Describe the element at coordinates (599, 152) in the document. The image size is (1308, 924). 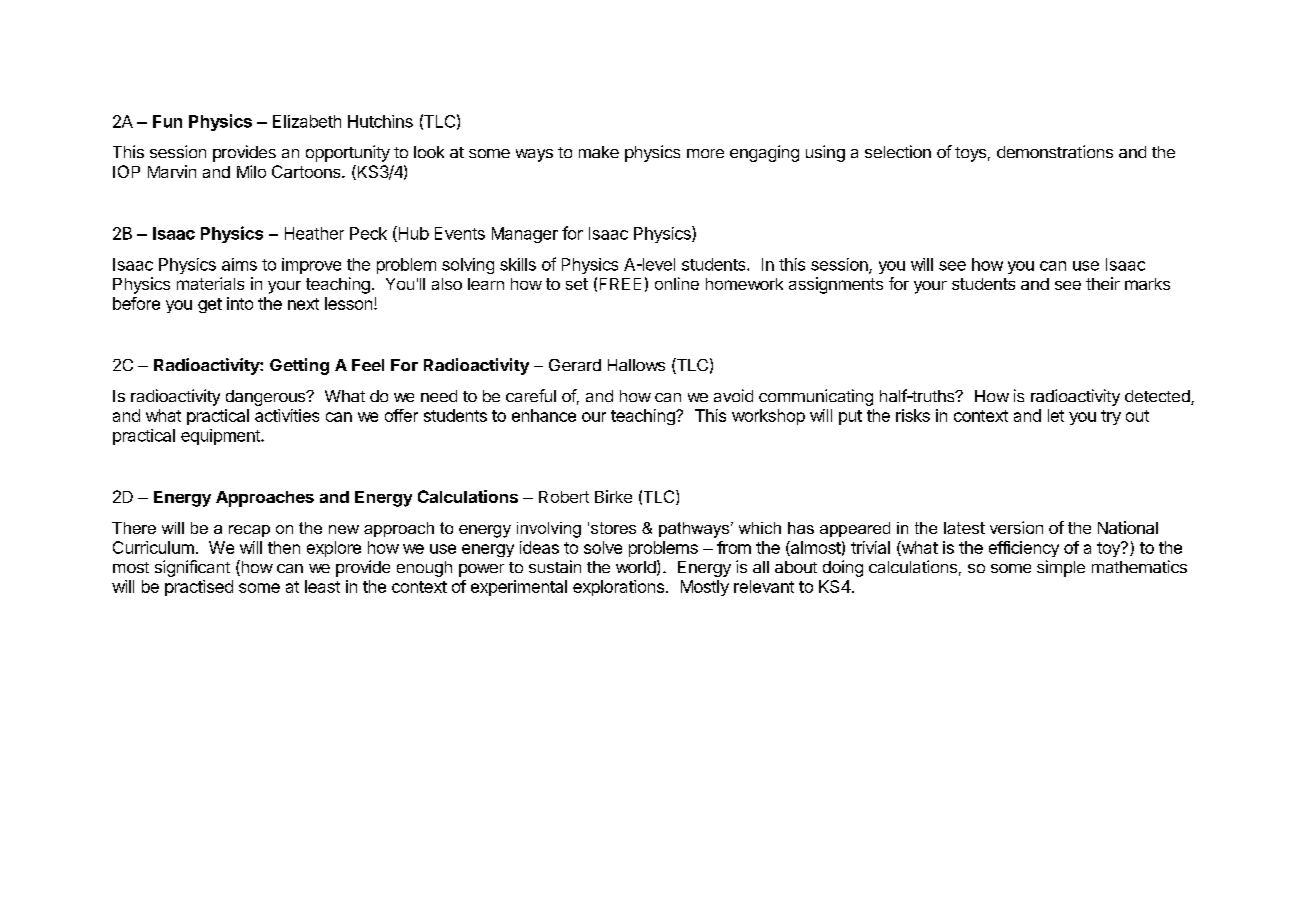
I see `make` at that location.
